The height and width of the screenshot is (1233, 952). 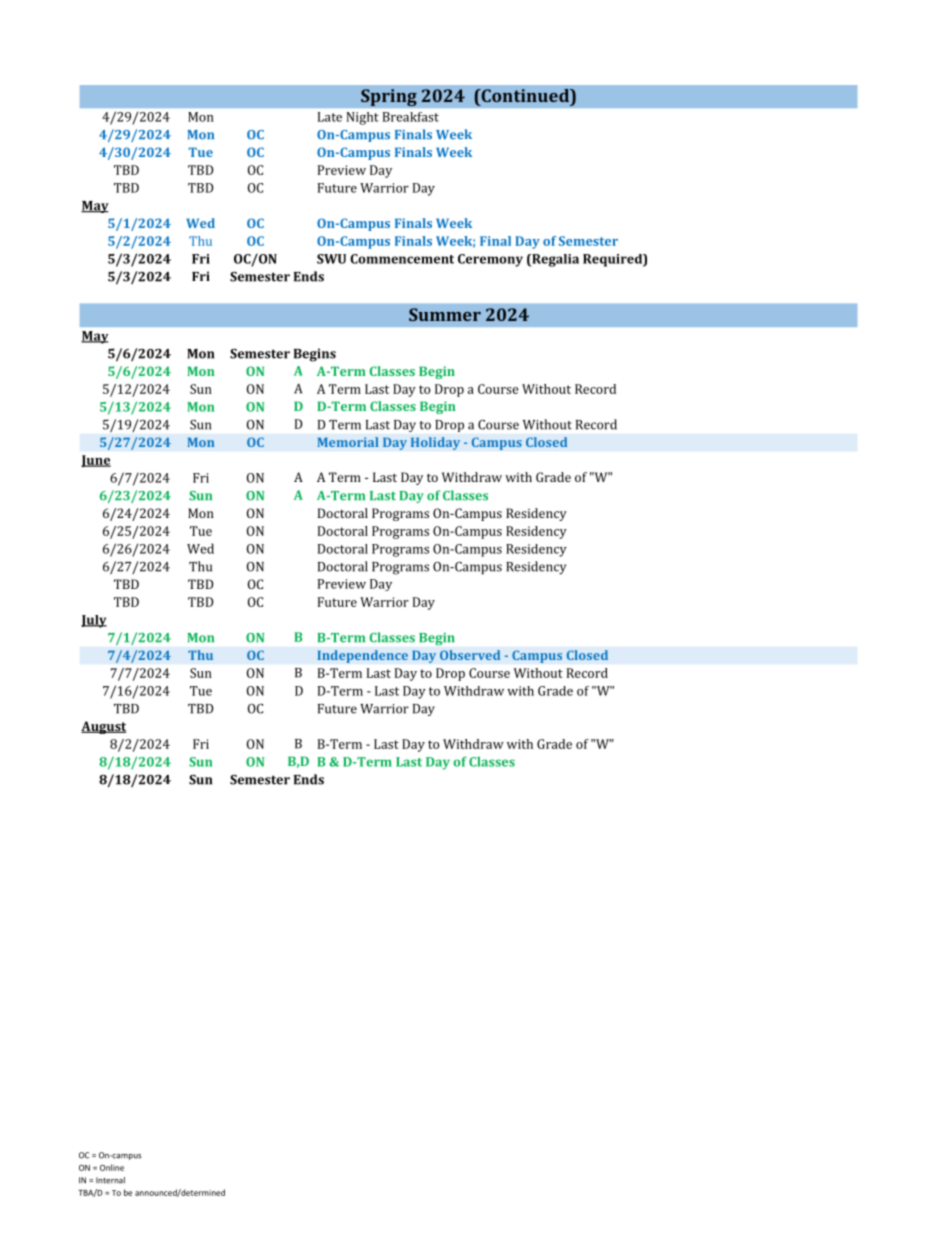 What do you see at coordinates (411, 117) in the screenshot?
I see `Breakfast` at bounding box center [411, 117].
